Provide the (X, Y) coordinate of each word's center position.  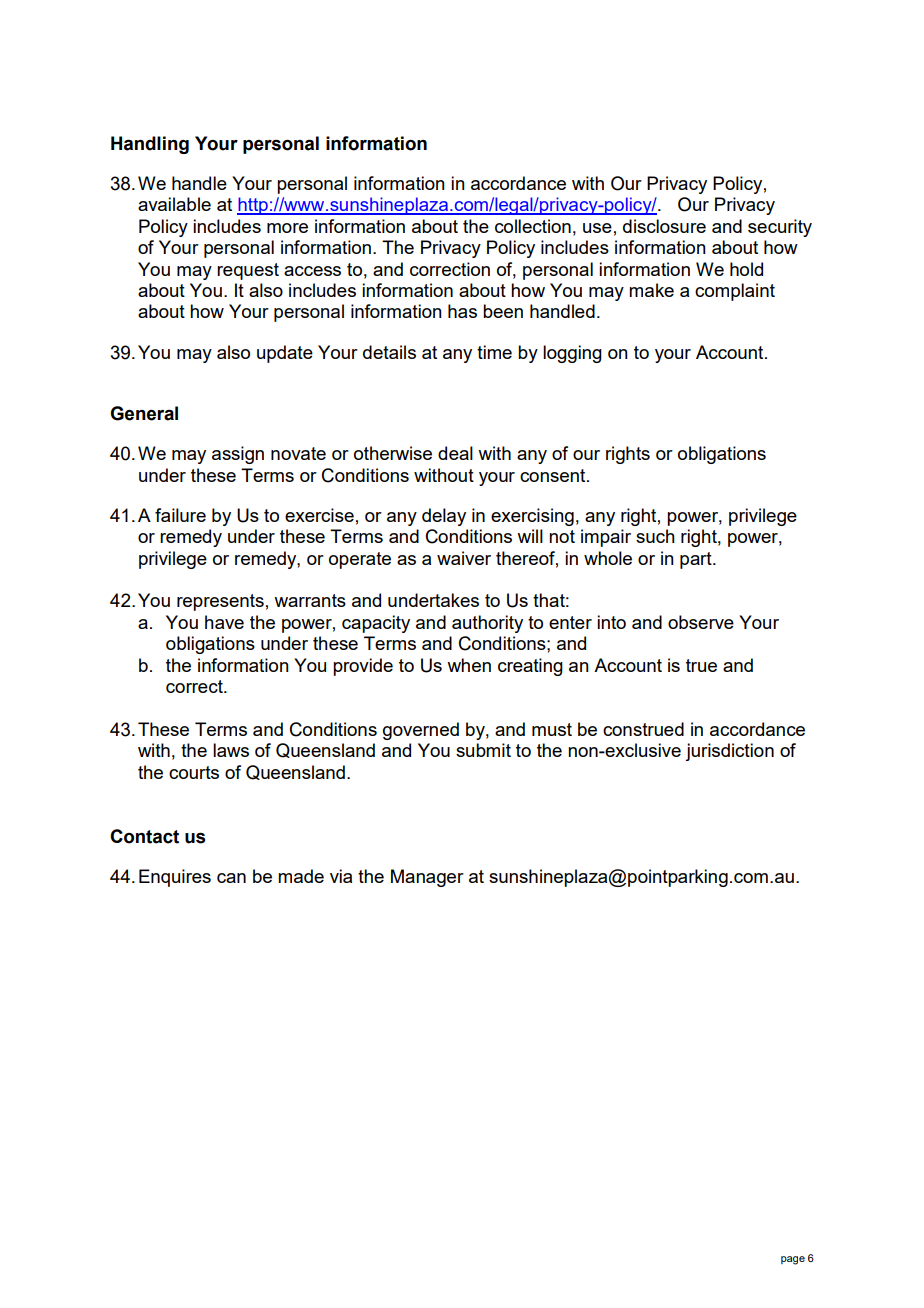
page (793, 1260)
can (231, 878)
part (697, 560)
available (174, 204)
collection (533, 226)
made (301, 876)
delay (444, 517)
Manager (427, 878)
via (341, 876)
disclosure (664, 226)
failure (180, 515)
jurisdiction (729, 752)
